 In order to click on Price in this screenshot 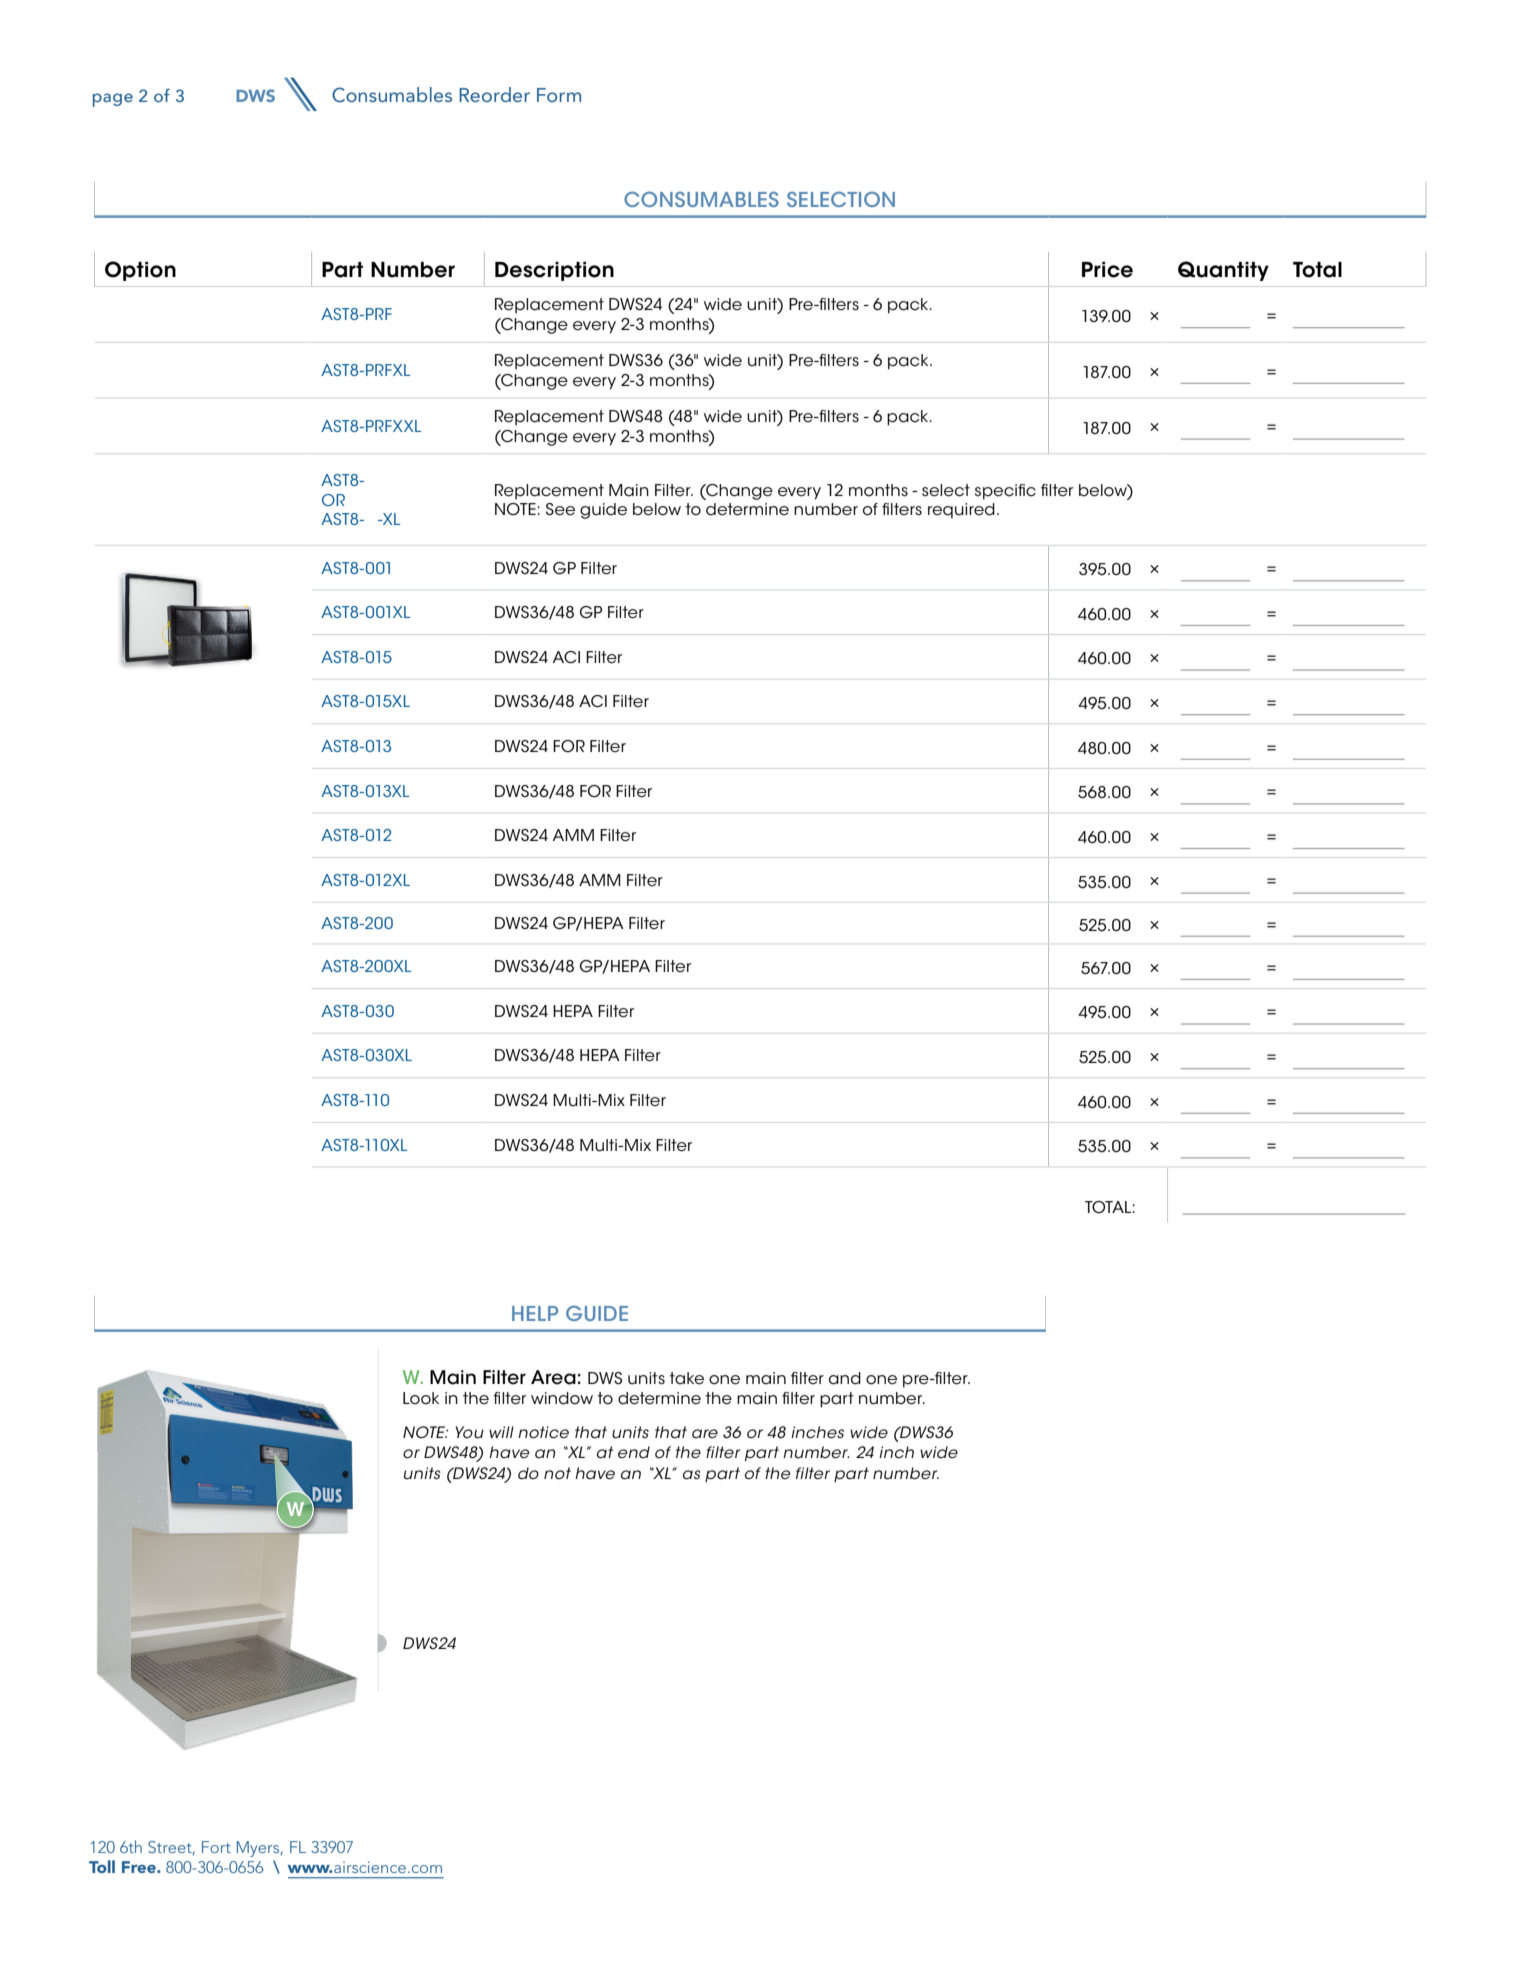, I will do `click(1107, 270)`.
